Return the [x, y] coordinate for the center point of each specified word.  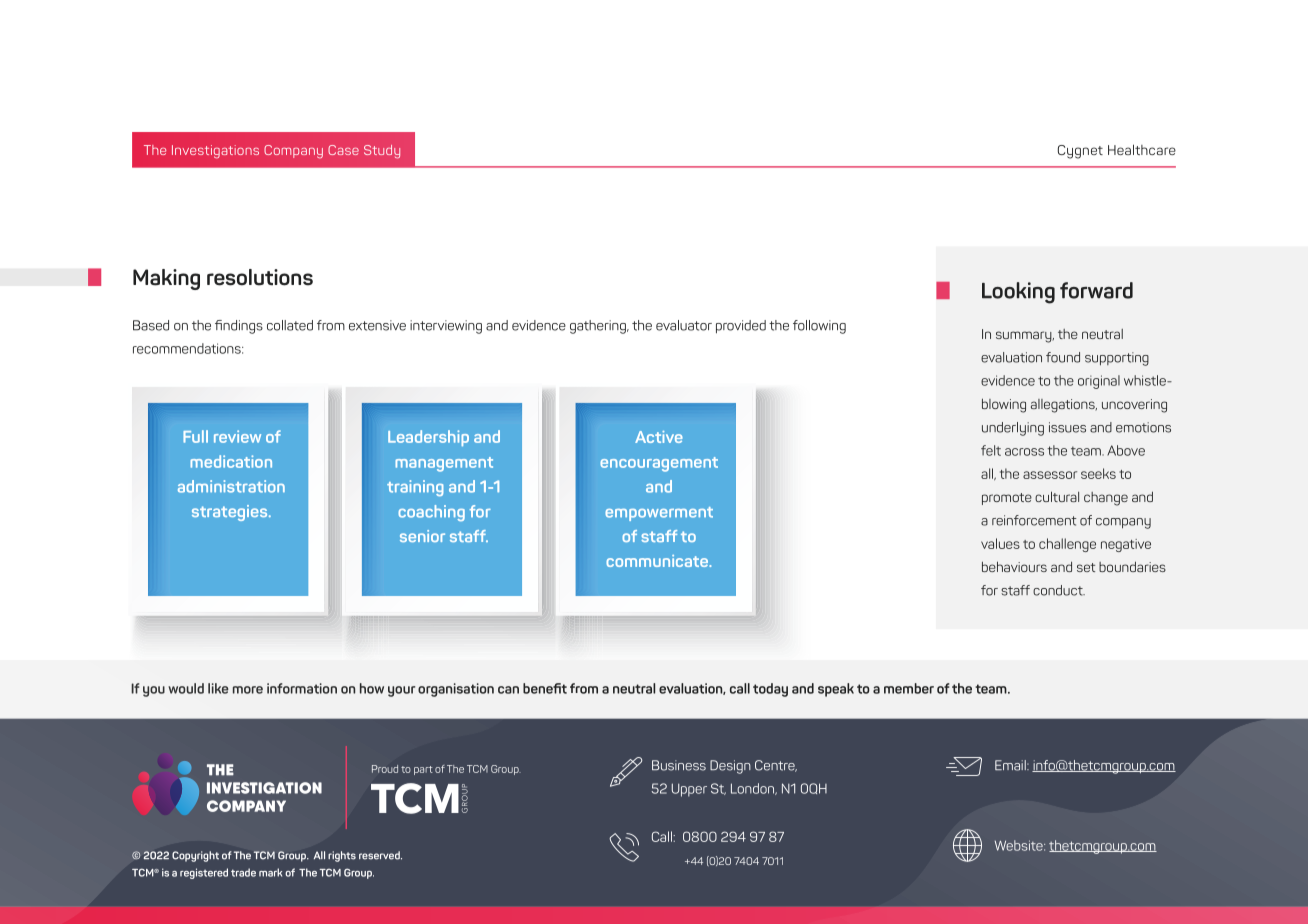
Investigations [215, 152]
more [248, 690]
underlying [1013, 429]
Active [659, 437]
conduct [1059, 590]
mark [270, 872]
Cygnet [1080, 152]
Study [382, 152]
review [237, 436]
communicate [658, 561]
